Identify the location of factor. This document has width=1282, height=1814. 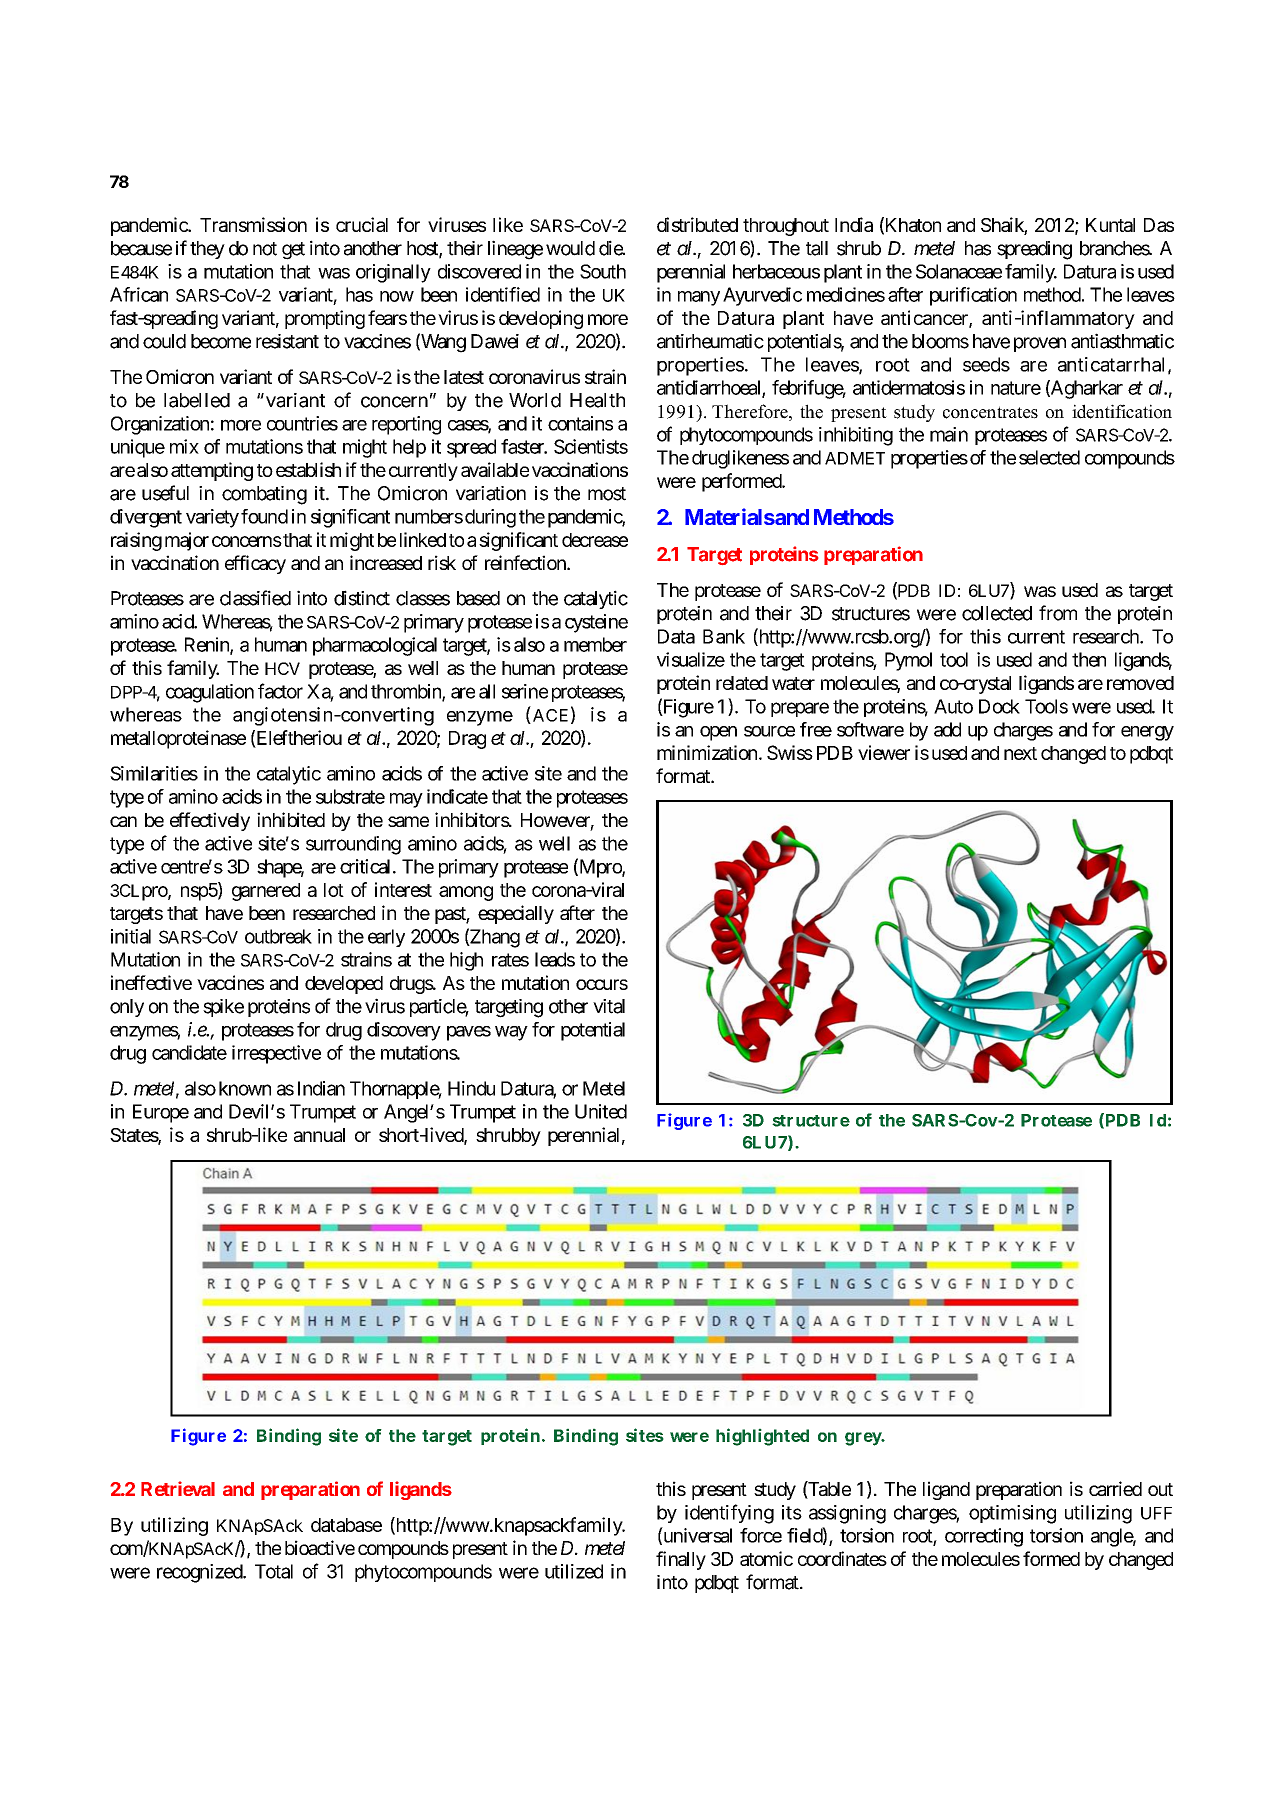
(280, 691).
